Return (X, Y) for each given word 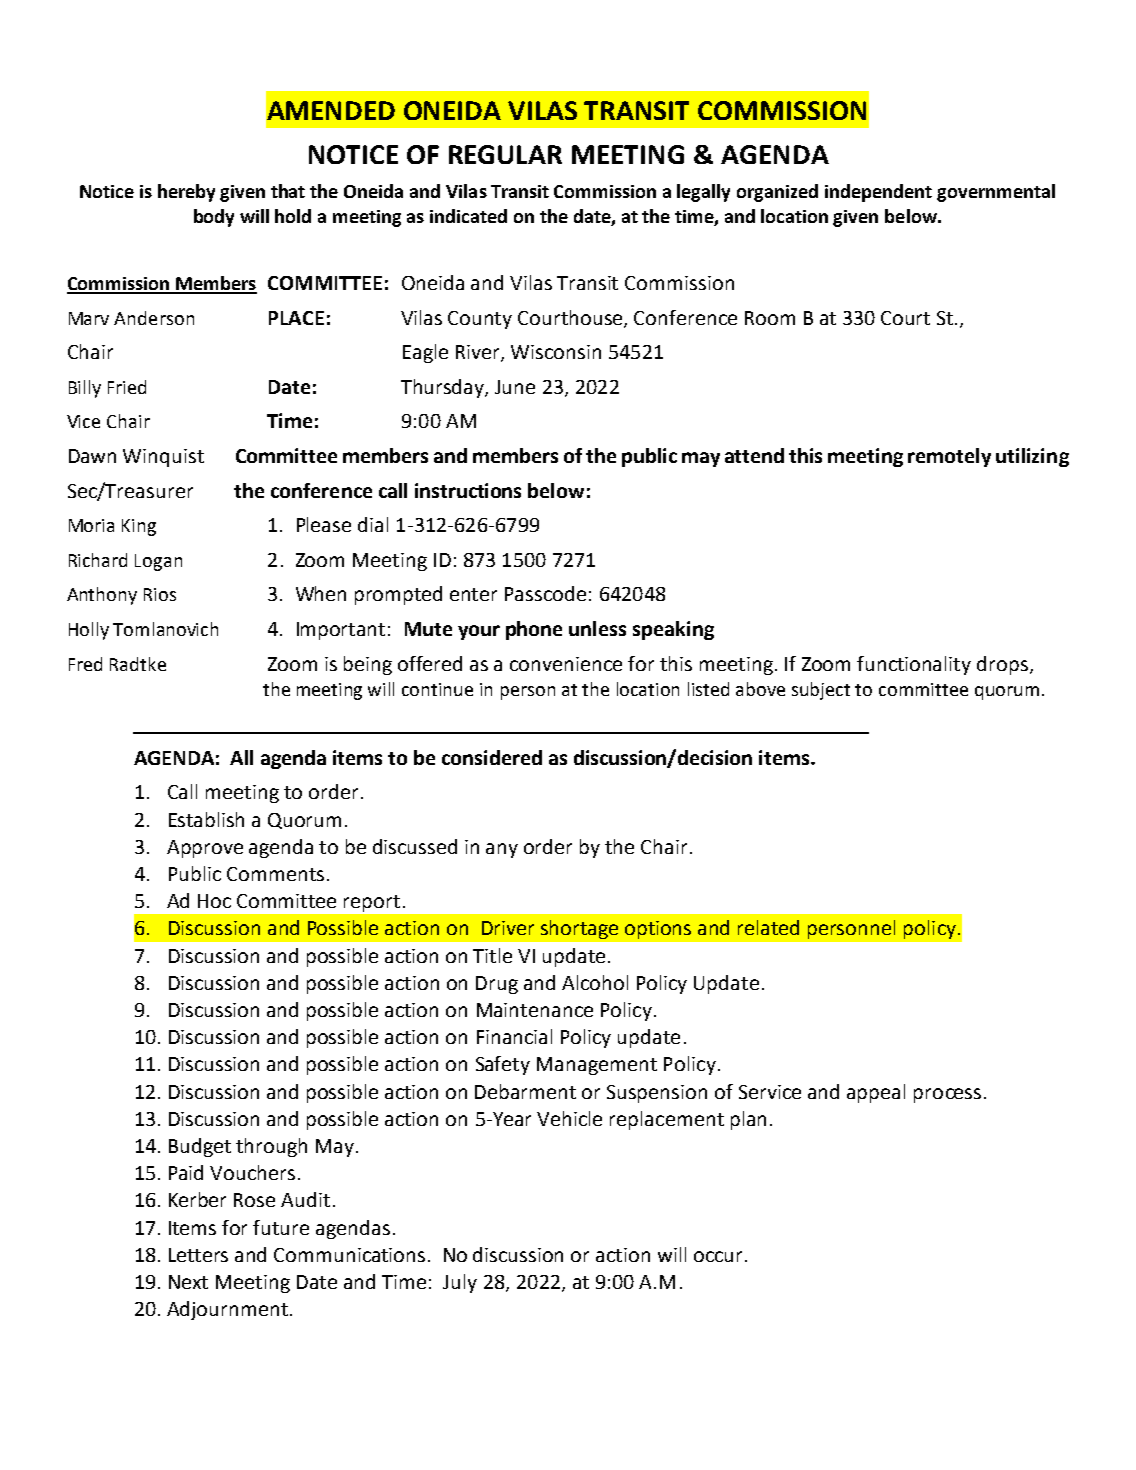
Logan (158, 562)
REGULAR (505, 154)
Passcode (545, 593)
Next (188, 1282)
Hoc (214, 901)
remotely (949, 457)
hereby (186, 193)
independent (878, 193)
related (768, 927)
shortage (579, 929)
